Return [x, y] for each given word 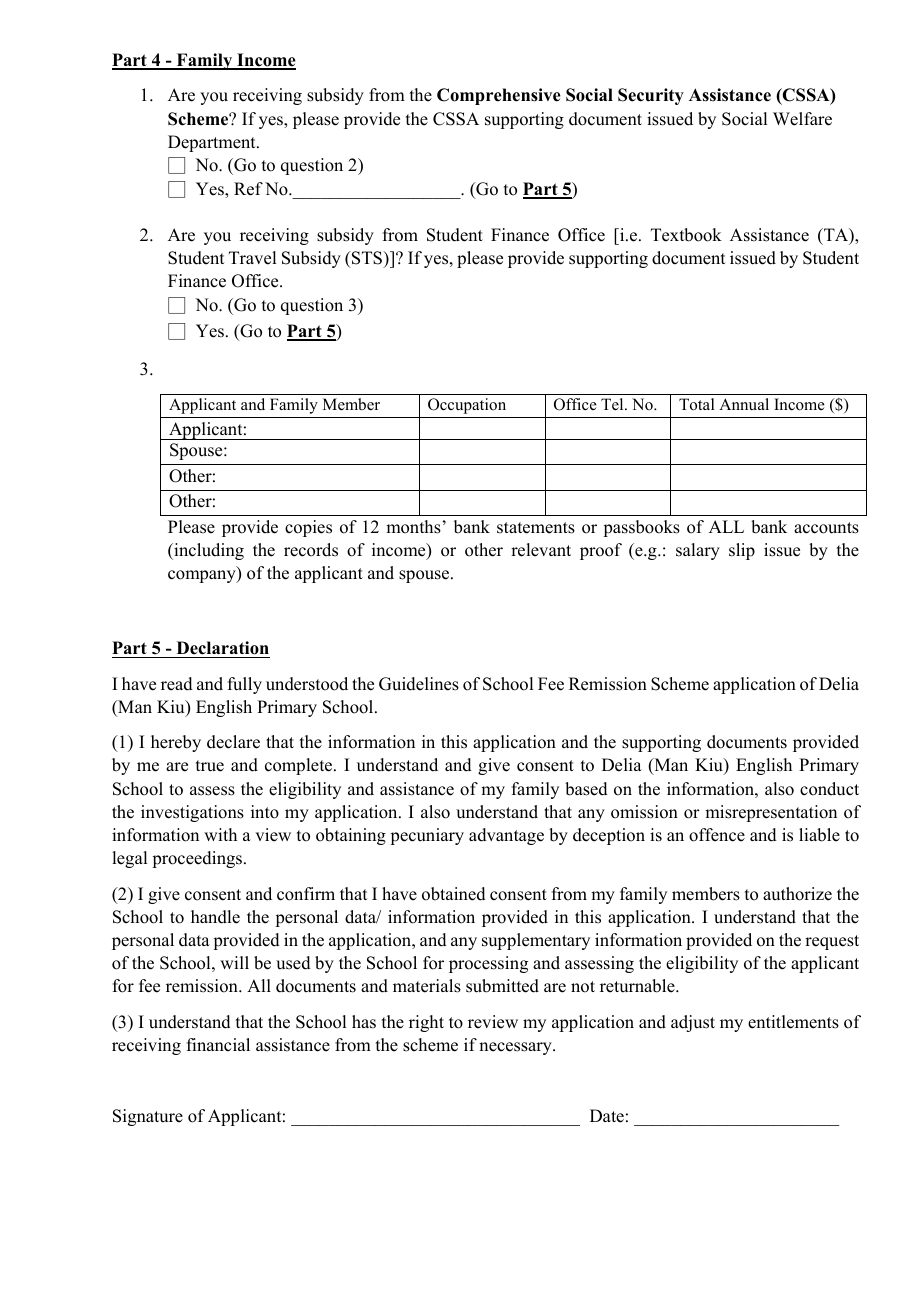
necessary [516, 1048]
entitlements [793, 1022]
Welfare [802, 119]
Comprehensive [499, 96]
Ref [248, 189]
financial [218, 1045]
